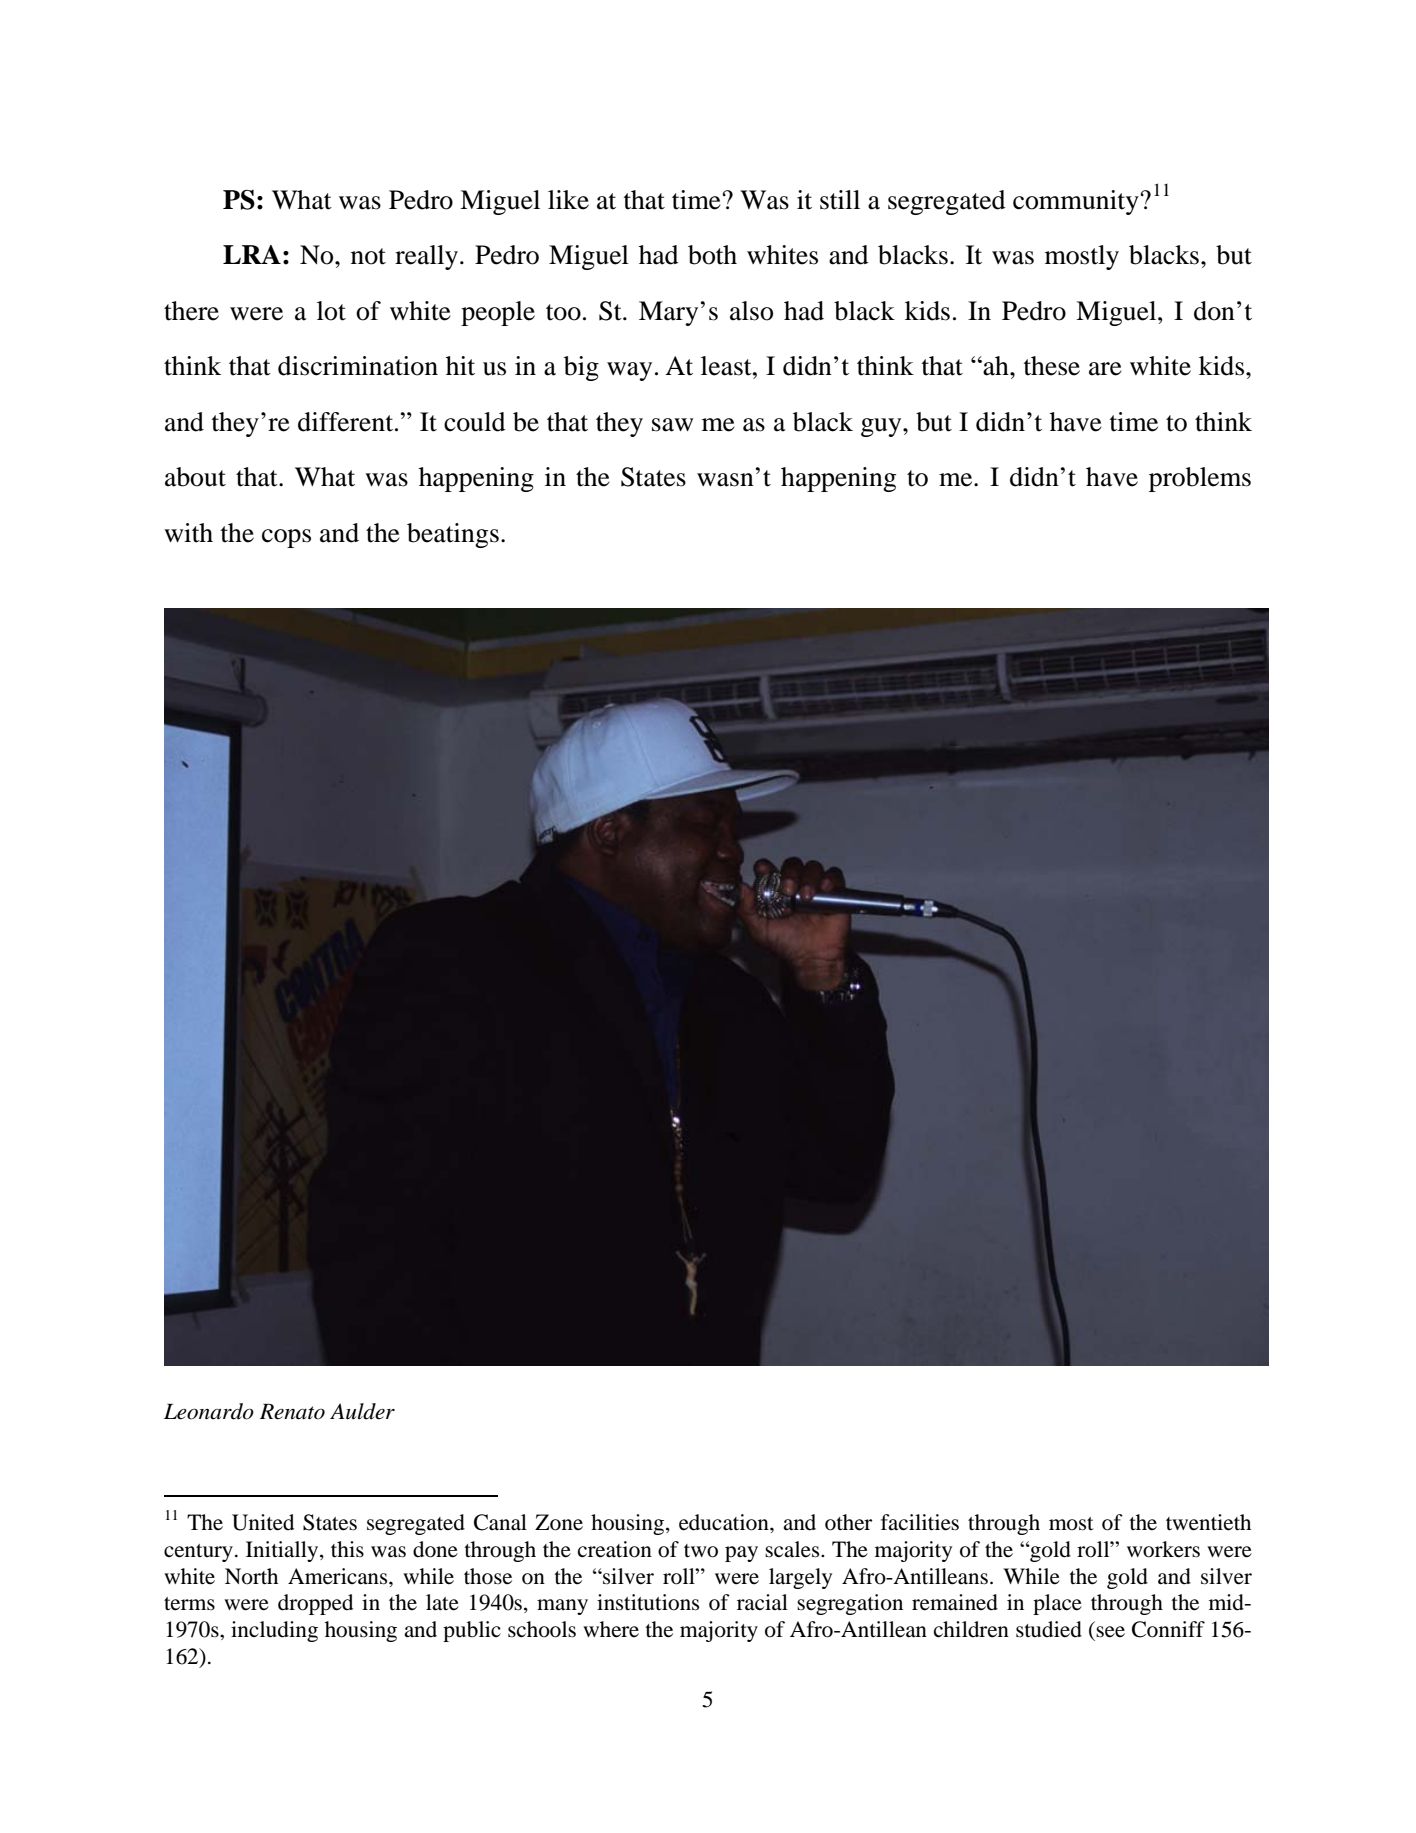 Image resolution: width=1416 pixels, height=1833 pixels. I want to click on twentieth, so click(1208, 1522).
